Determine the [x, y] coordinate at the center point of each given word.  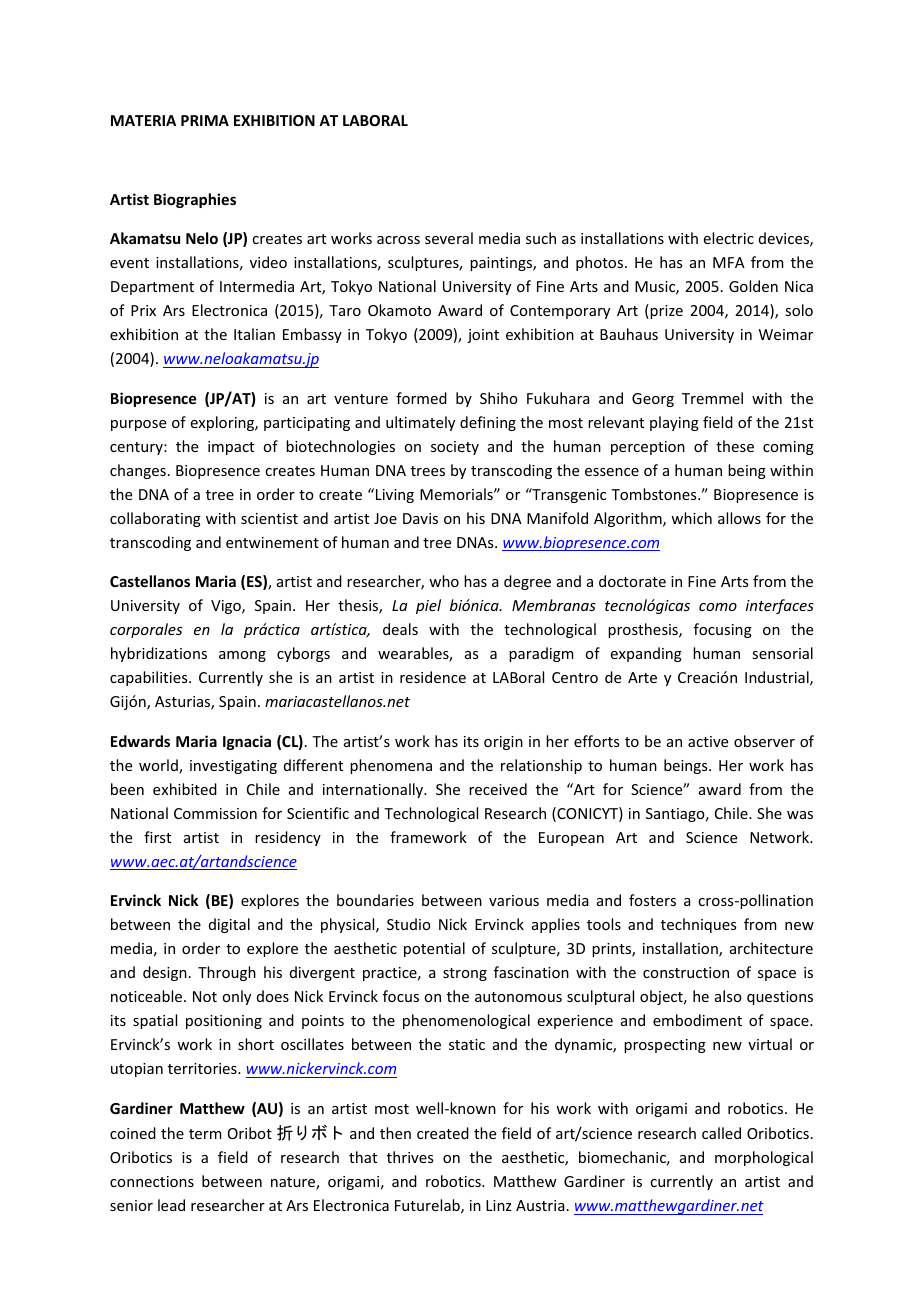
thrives [410, 1157]
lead [171, 1205]
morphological [764, 1158]
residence [433, 677]
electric [729, 238]
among [242, 656]
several [449, 238]
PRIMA [205, 120]
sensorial [782, 653]
